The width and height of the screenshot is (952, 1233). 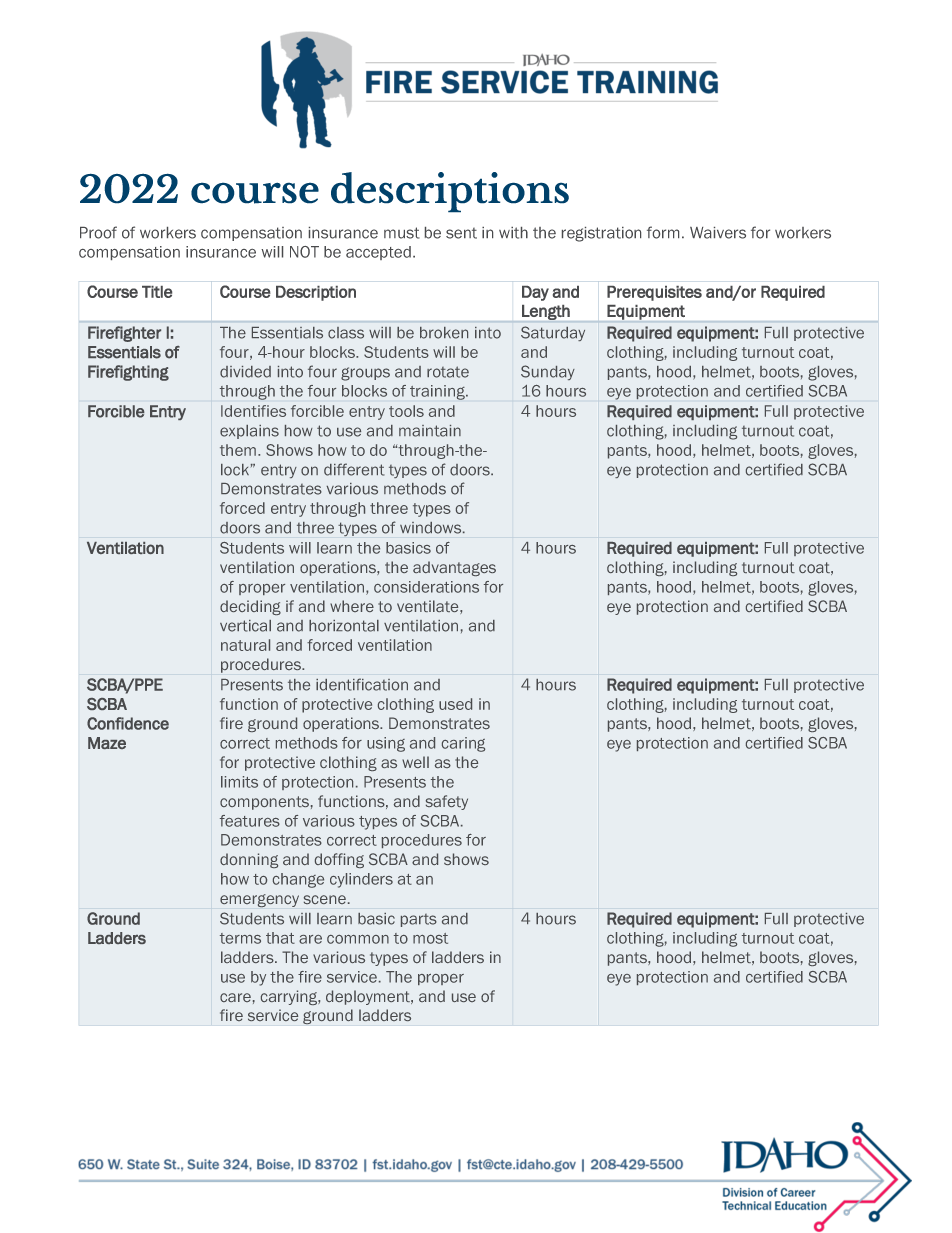 I want to click on accepted, so click(x=378, y=253).
